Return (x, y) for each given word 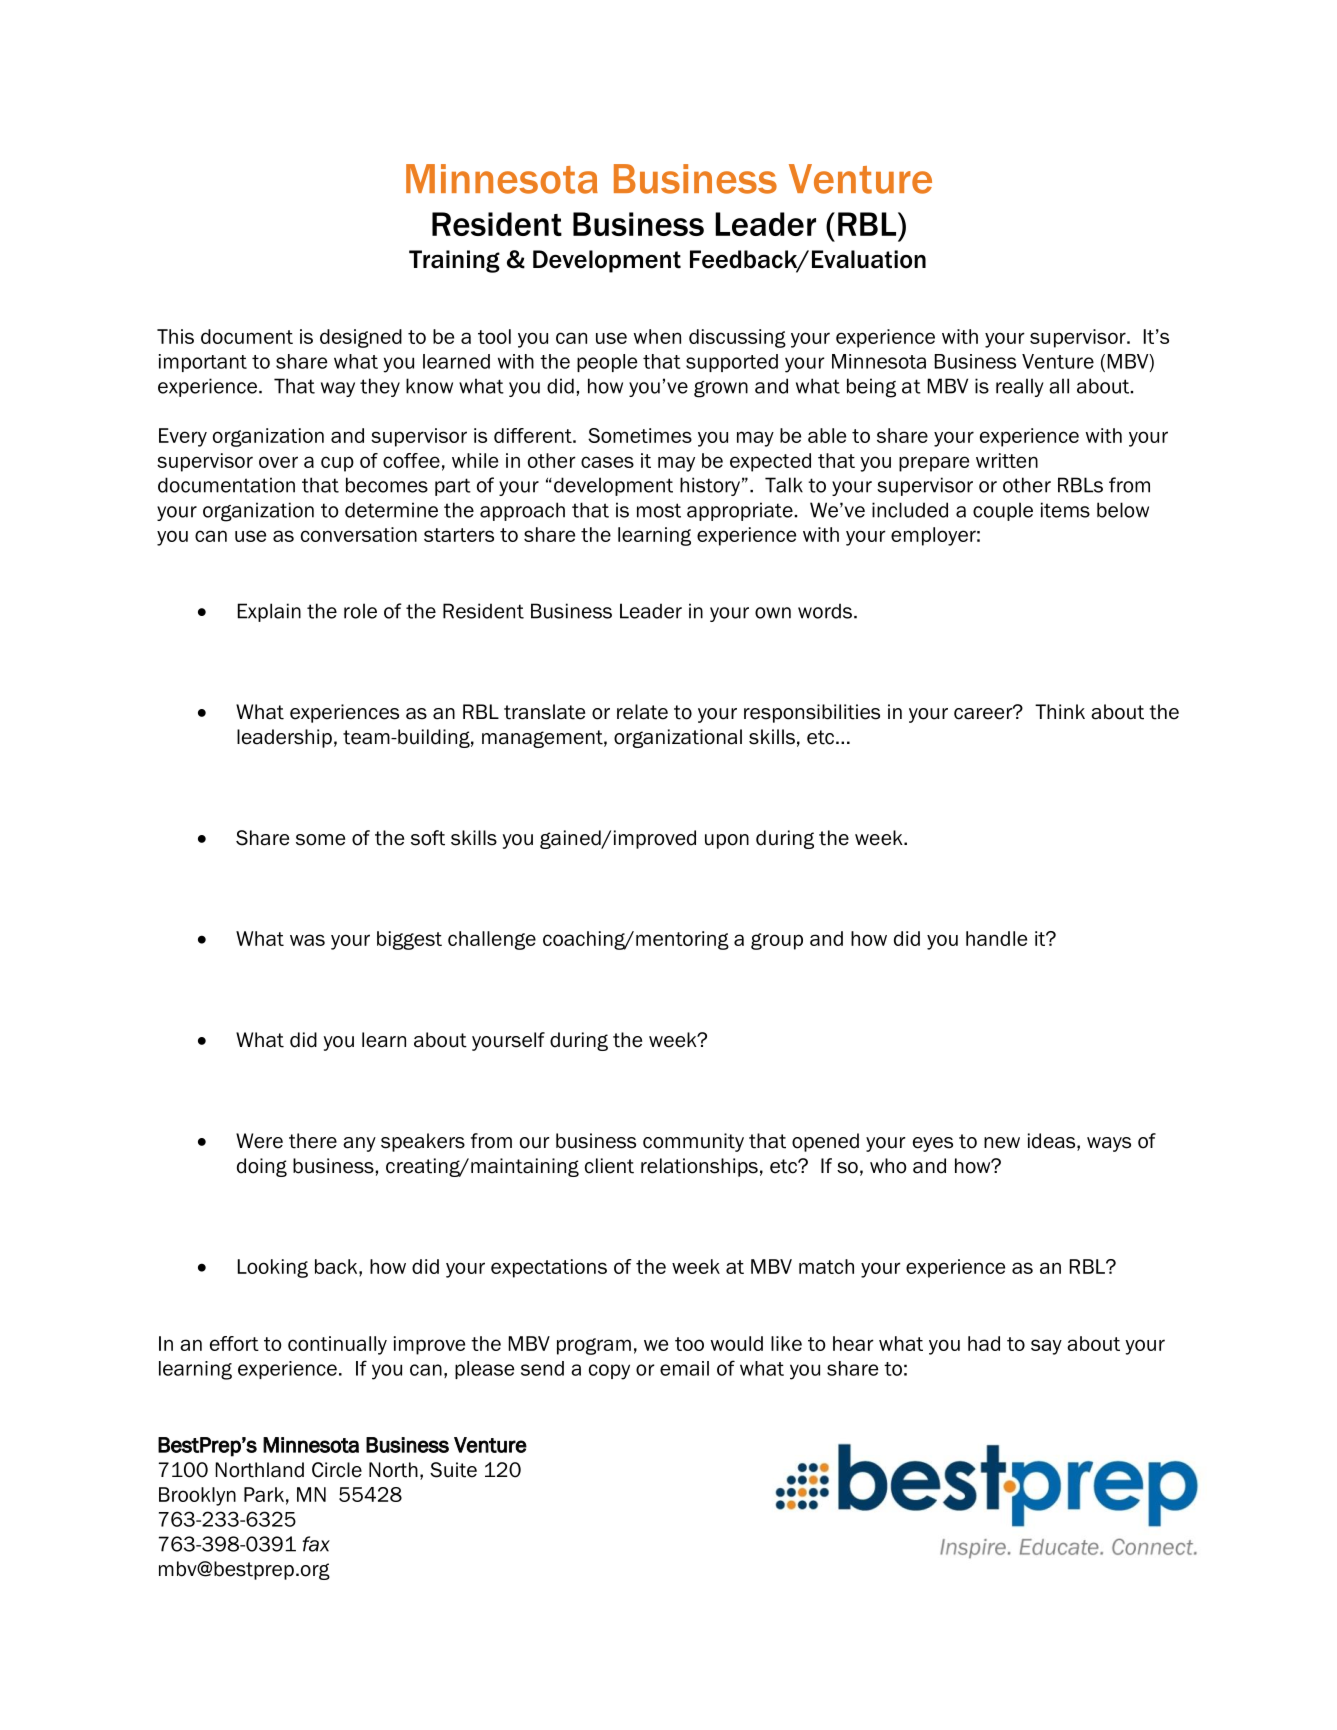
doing (262, 1167)
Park (264, 1494)
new (1002, 1143)
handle (996, 938)
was (307, 940)
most (659, 510)
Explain (269, 612)
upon (727, 841)
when (657, 336)
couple (1003, 511)
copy (609, 1372)
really (1020, 387)
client (609, 1166)
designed (361, 338)
